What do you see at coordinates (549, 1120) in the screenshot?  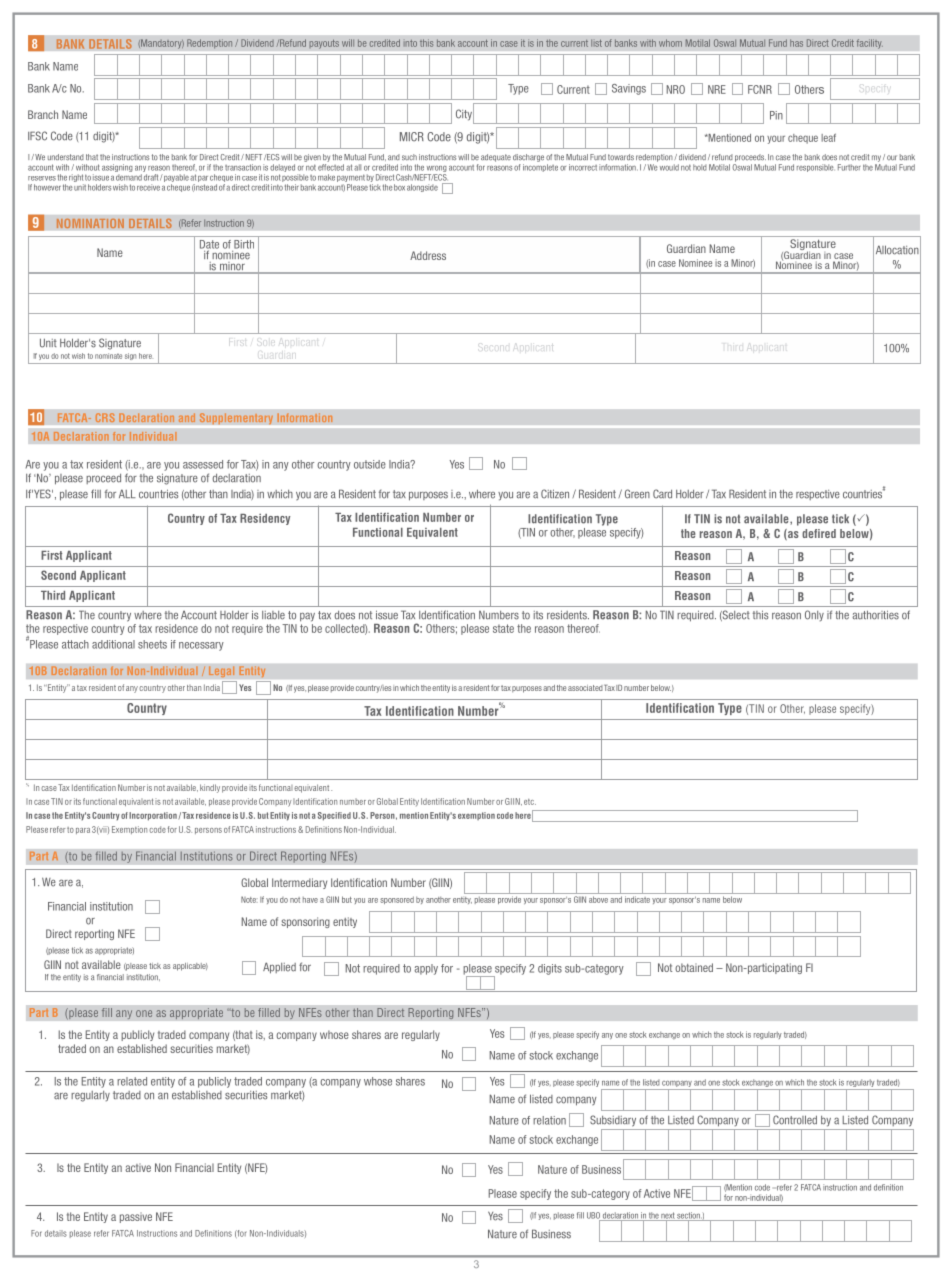 I see `relation` at bounding box center [549, 1120].
